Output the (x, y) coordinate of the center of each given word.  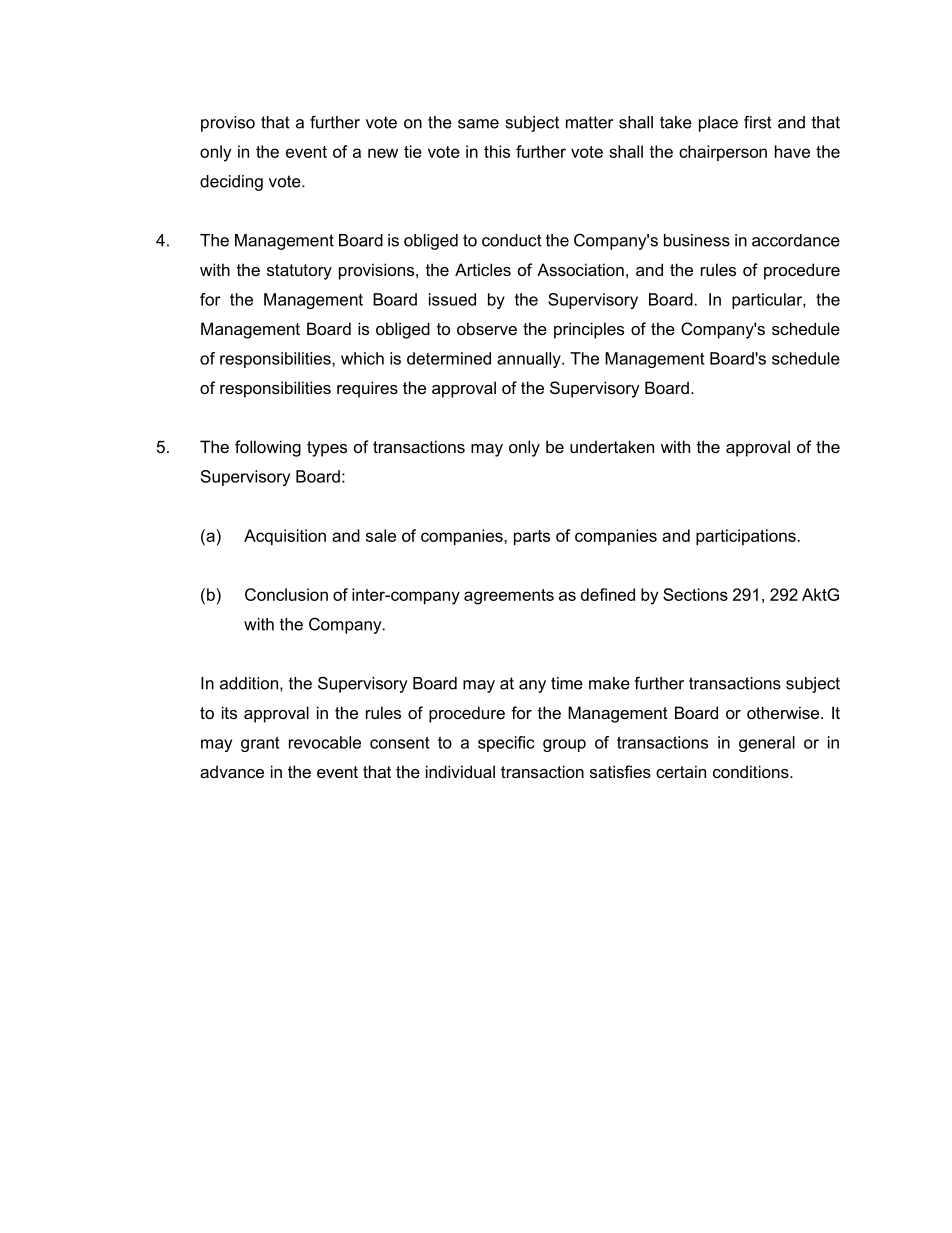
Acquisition (285, 537)
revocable (325, 742)
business (697, 240)
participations (746, 537)
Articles (483, 269)
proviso (228, 124)
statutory (299, 272)
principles (589, 330)
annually (530, 360)
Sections (695, 594)
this (497, 151)
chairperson (723, 153)
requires (367, 389)
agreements (509, 597)
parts (532, 537)
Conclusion (286, 594)
